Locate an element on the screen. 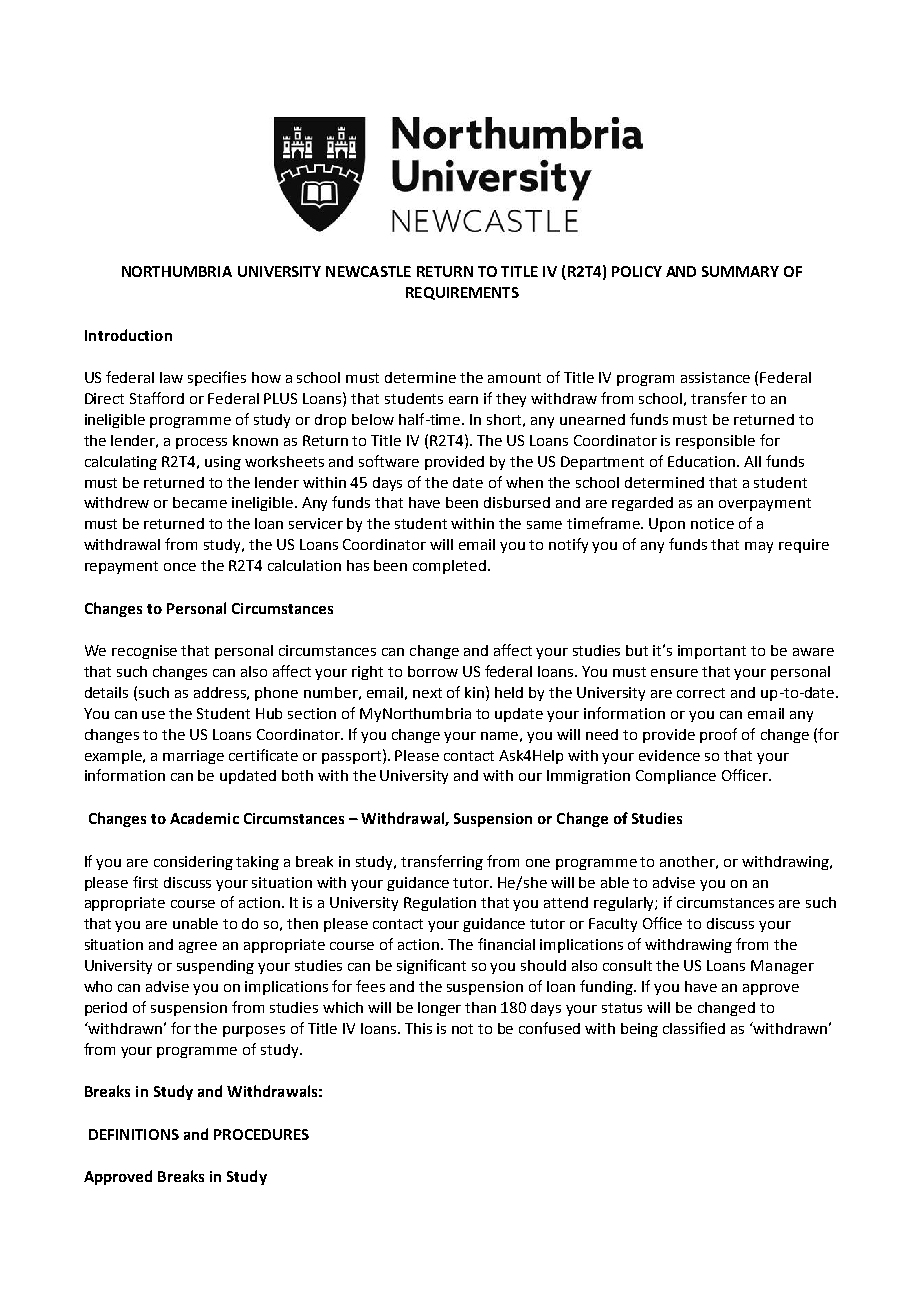 The width and height of the screenshot is (924, 1308). Manager is located at coordinates (782, 967).
